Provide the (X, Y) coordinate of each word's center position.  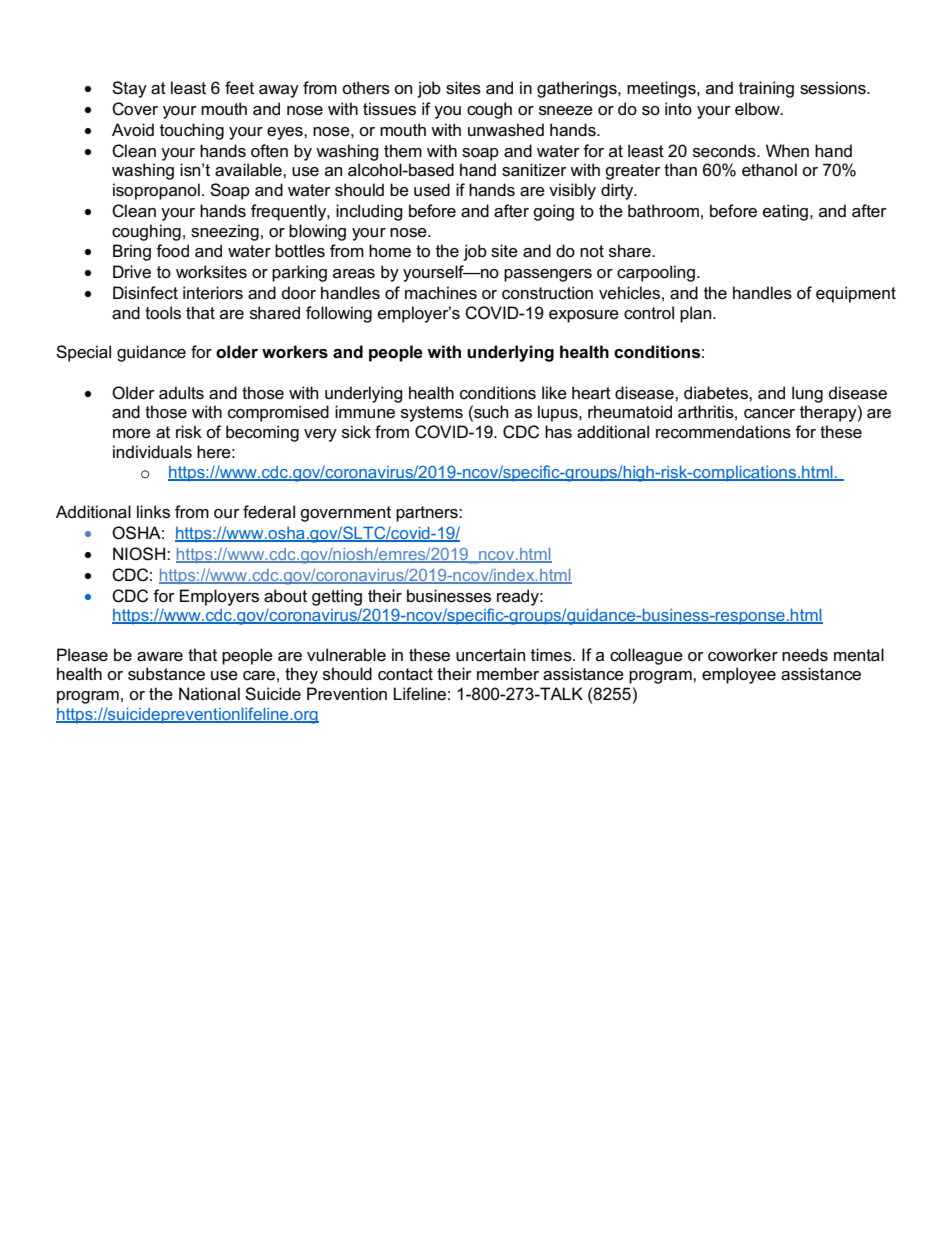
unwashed (506, 130)
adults (181, 393)
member (508, 674)
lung (807, 394)
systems (432, 414)
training (766, 89)
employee (739, 675)
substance (166, 674)
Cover (135, 109)
